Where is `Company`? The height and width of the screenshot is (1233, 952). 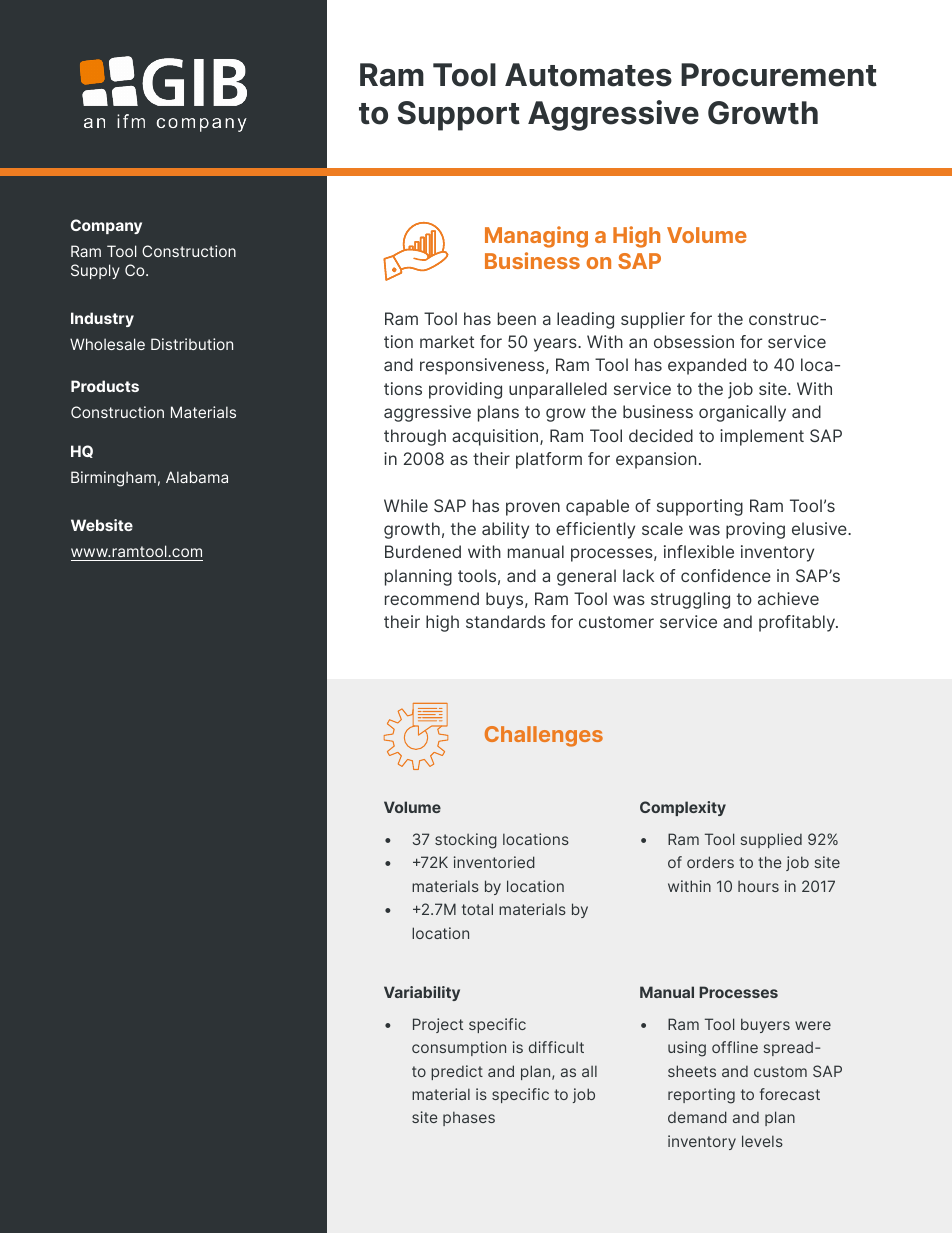 Company is located at coordinates (106, 226).
